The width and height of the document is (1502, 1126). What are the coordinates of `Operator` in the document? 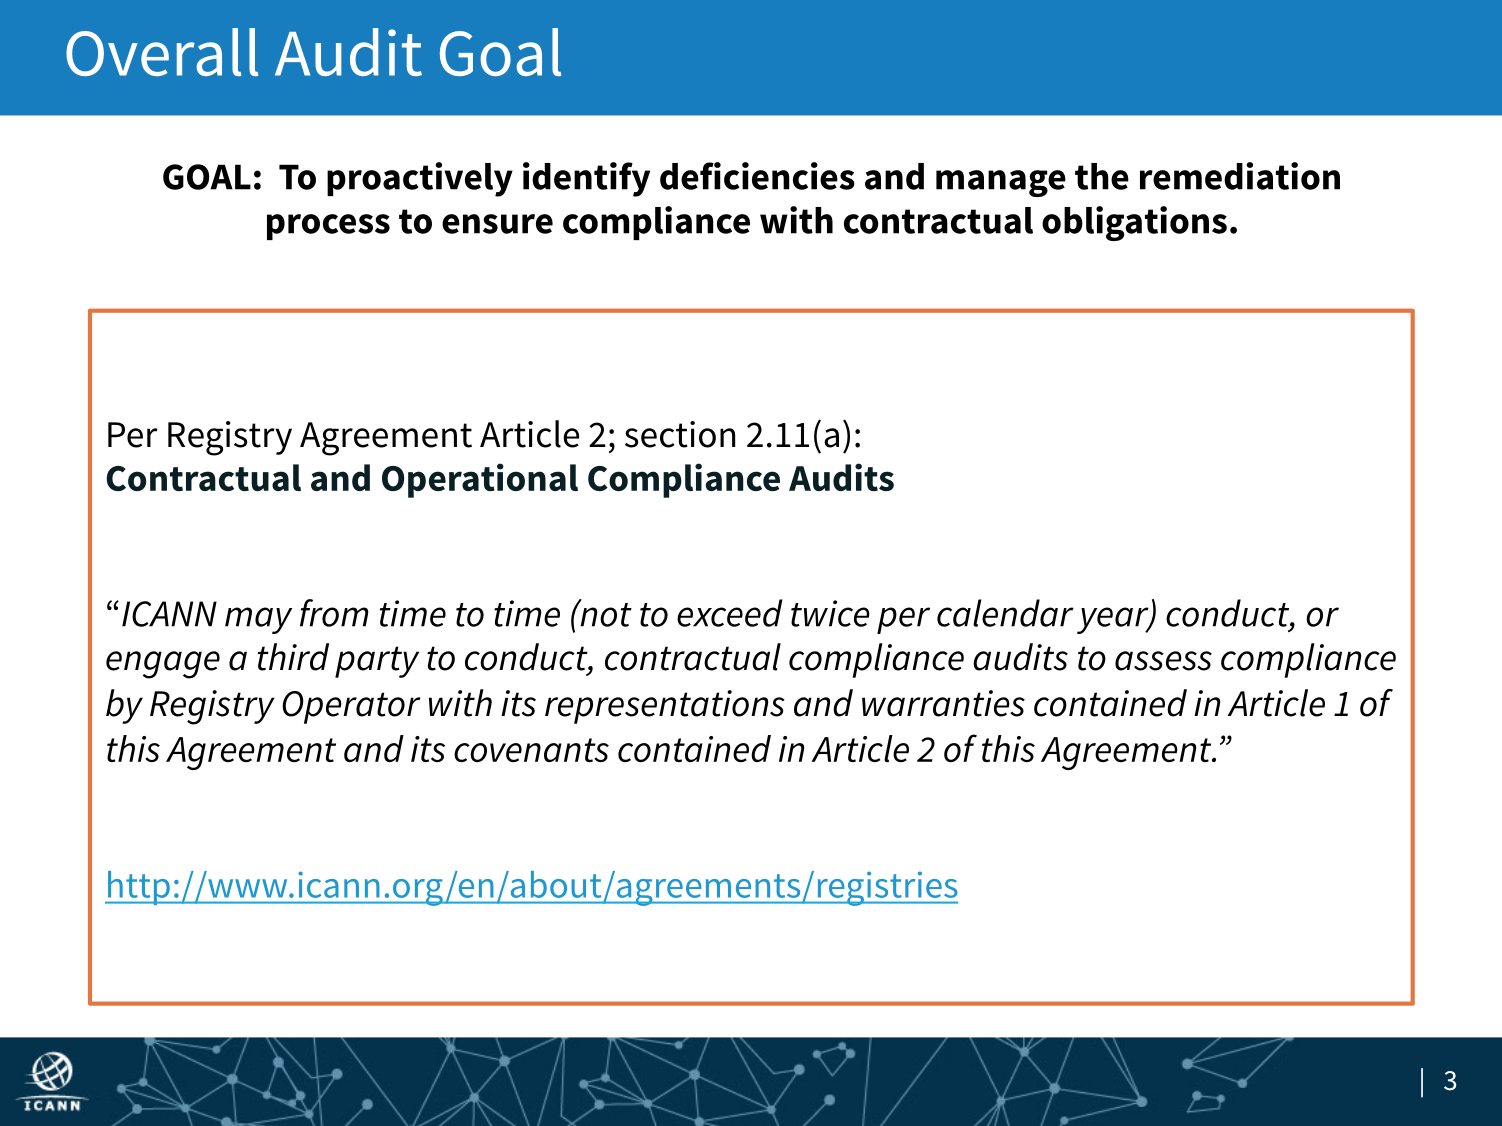 It's located at (351, 707).
